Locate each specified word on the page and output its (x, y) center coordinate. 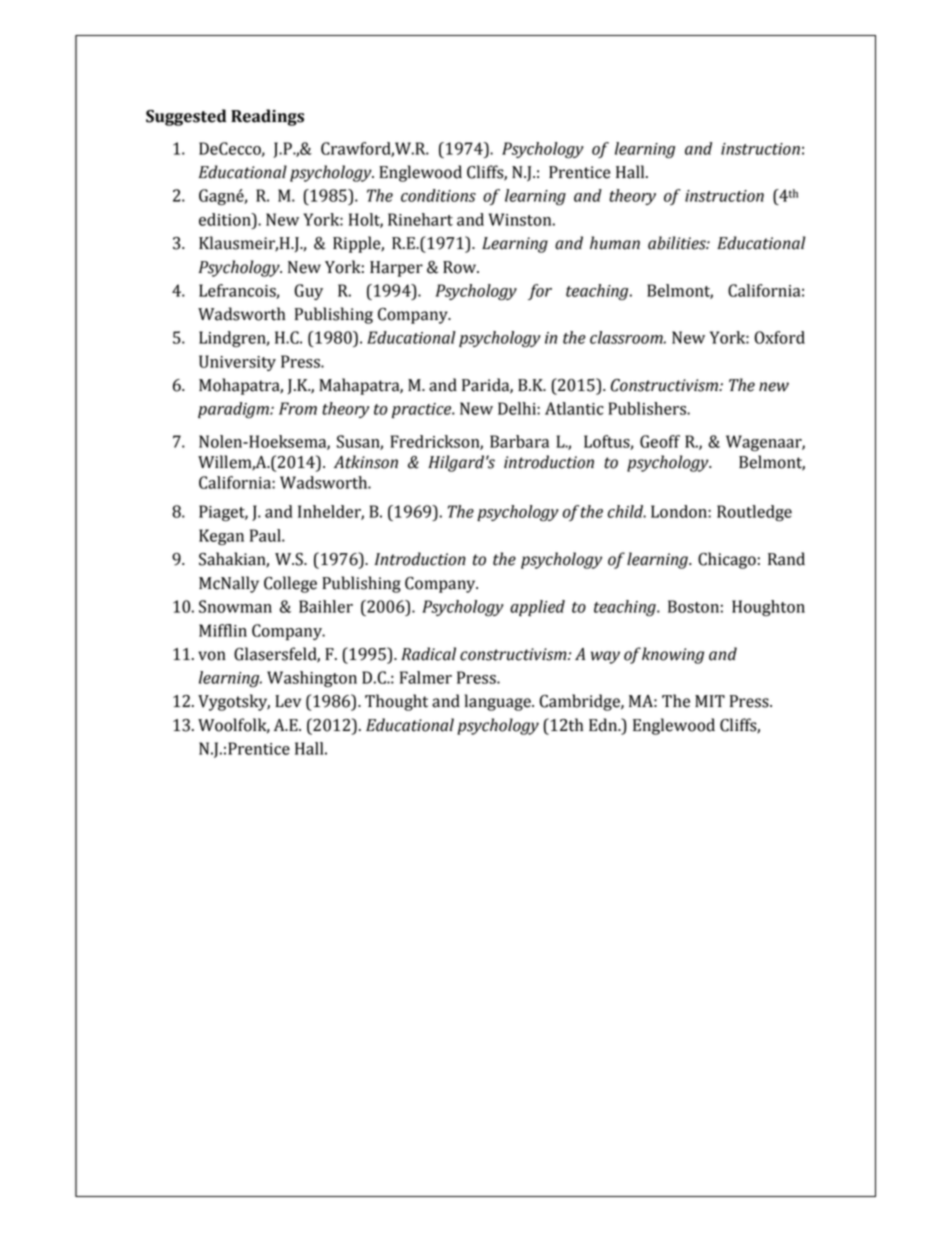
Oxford (779, 337)
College (290, 584)
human (615, 243)
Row (461, 267)
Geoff (660, 441)
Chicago (727, 560)
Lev (288, 701)
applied (537, 608)
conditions (438, 195)
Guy (308, 292)
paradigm (234, 410)
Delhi (518, 408)
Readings (267, 117)
